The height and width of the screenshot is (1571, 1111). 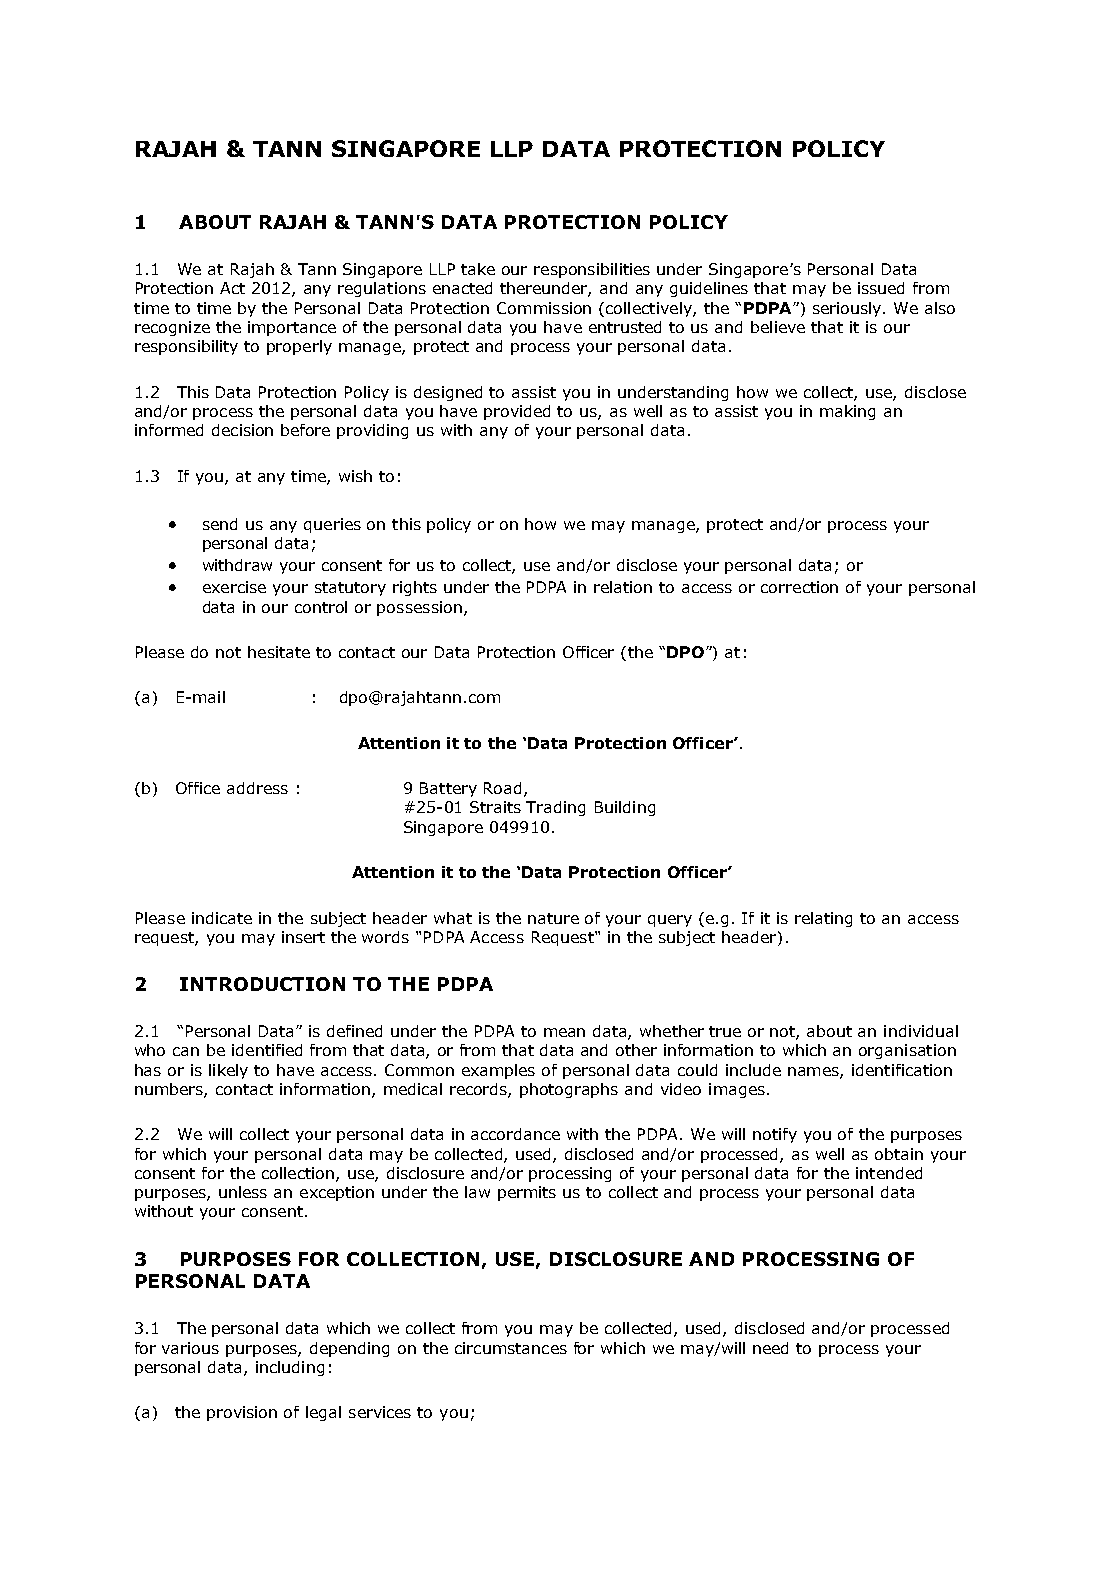 What do you see at coordinates (823, 919) in the screenshot?
I see `relating` at bounding box center [823, 919].
